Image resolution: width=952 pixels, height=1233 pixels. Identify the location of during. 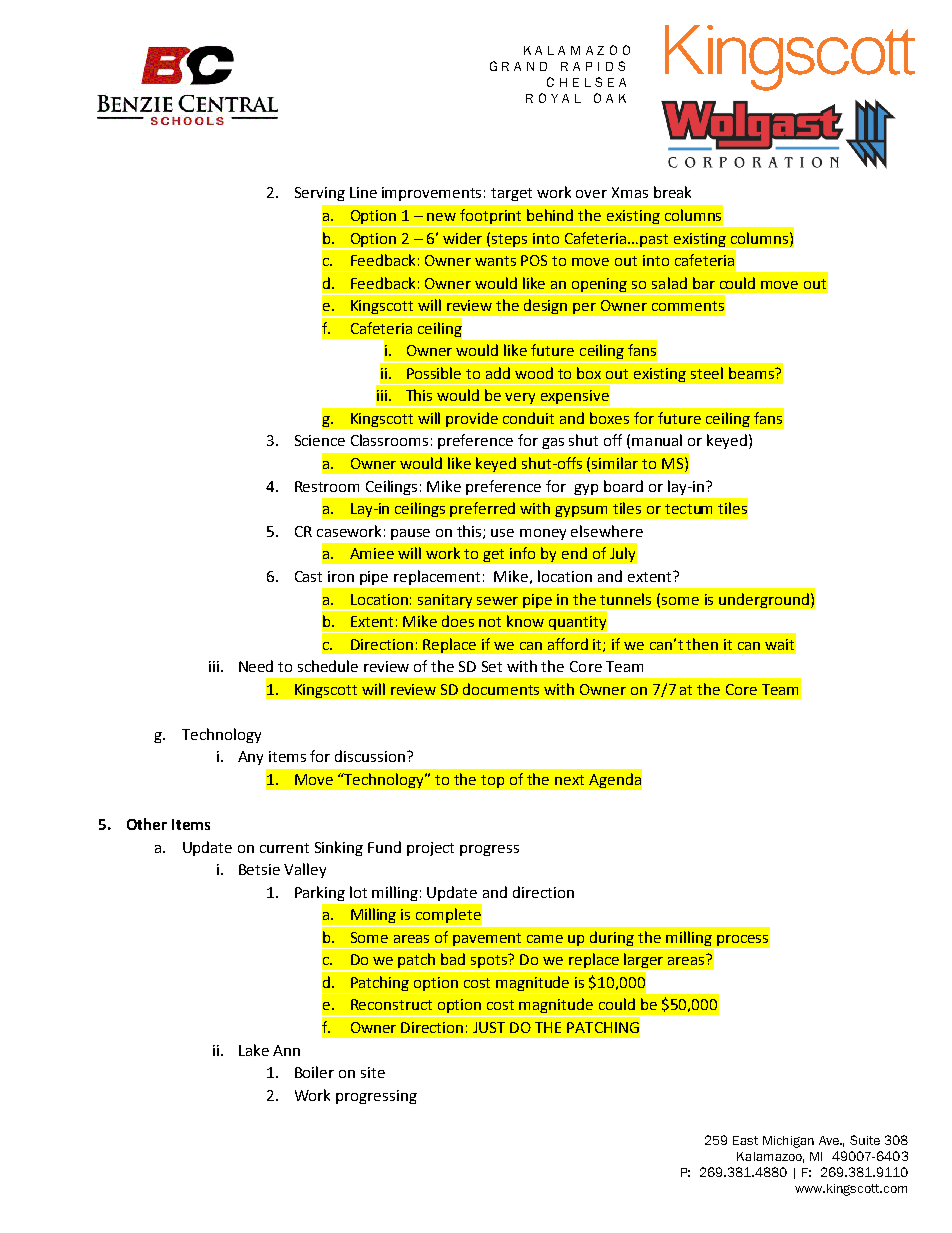
(612, 938).
